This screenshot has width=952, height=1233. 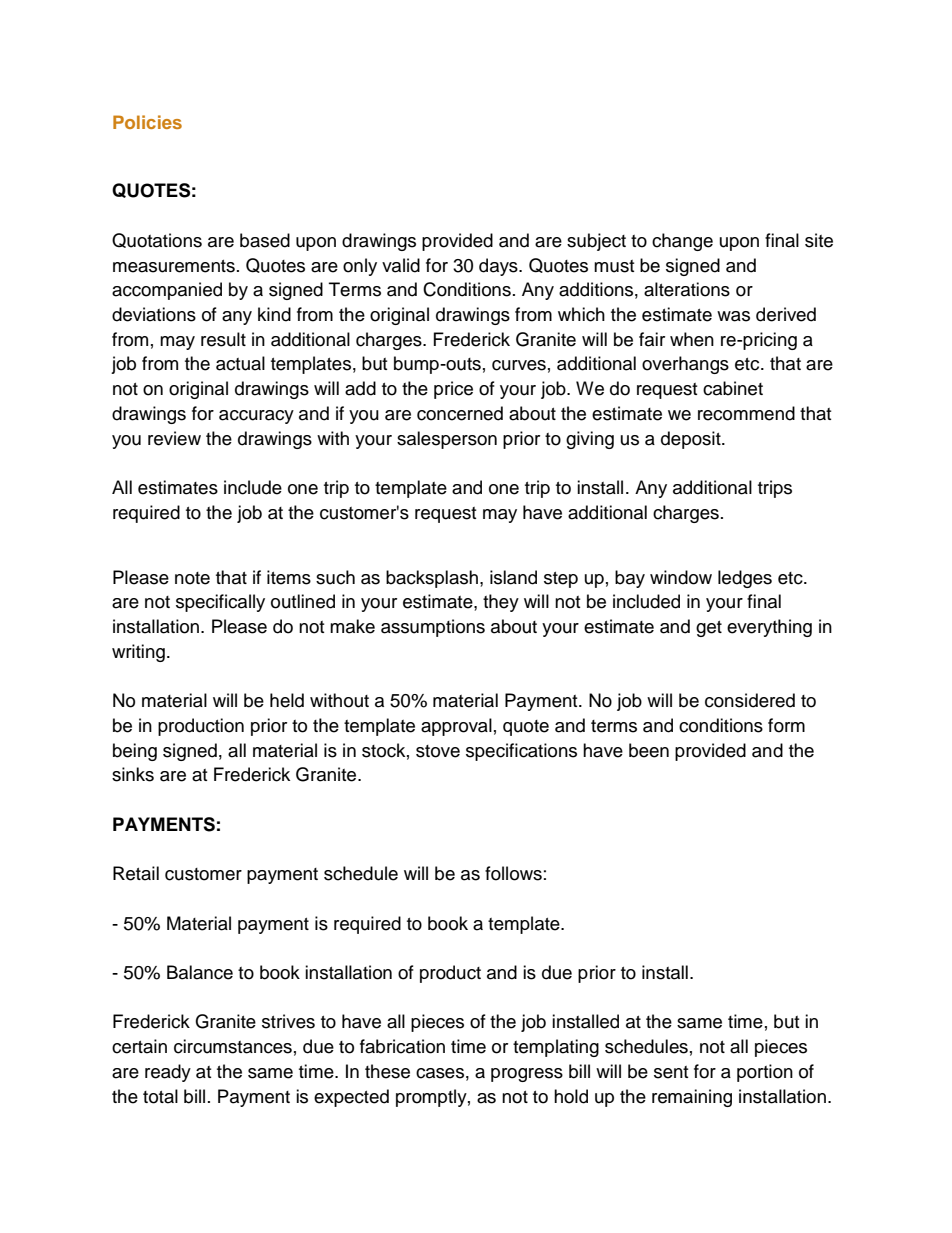 I want to click on price, so click(x=453, y=390).
